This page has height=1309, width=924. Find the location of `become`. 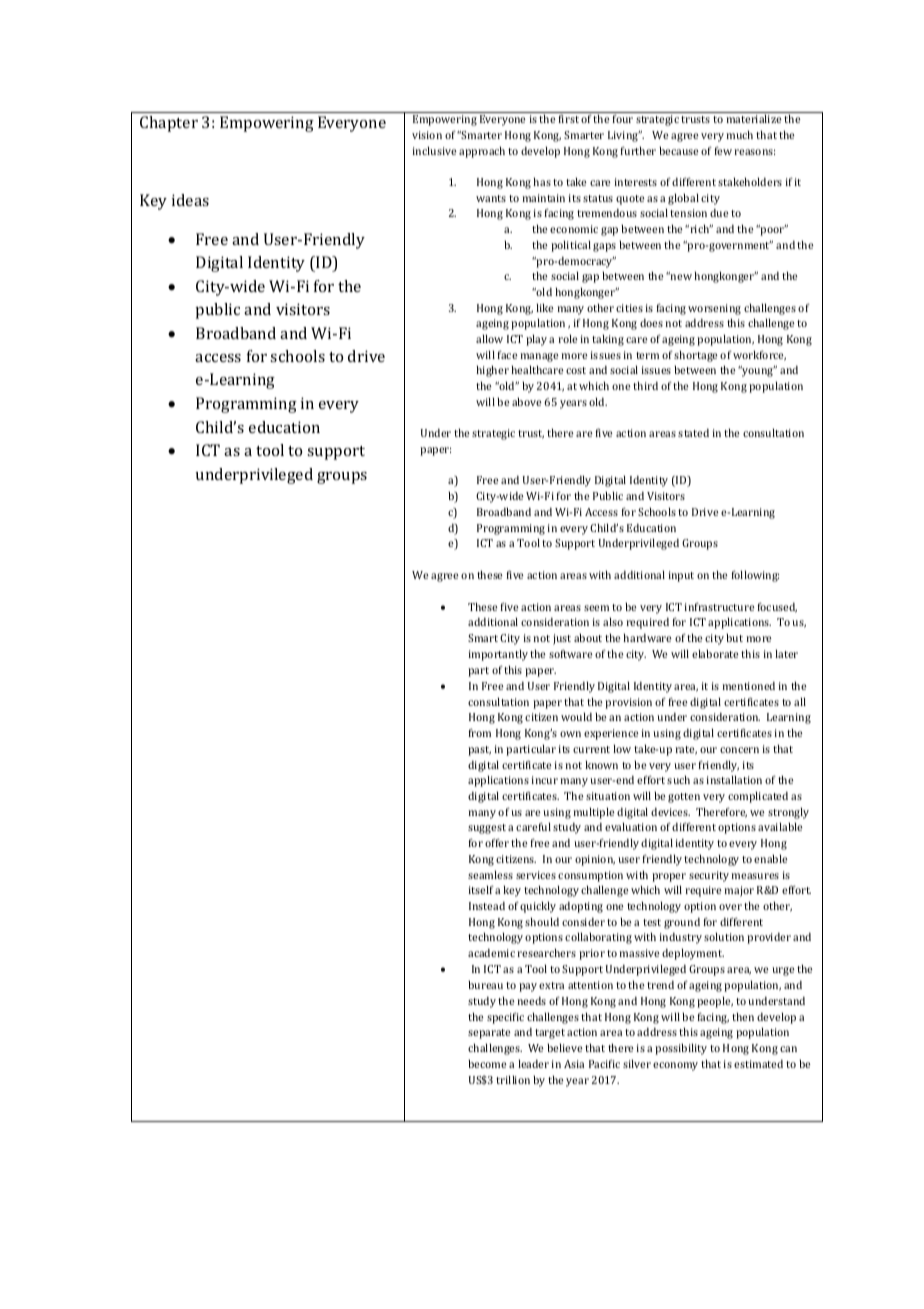

become is located at coordinates (487, 1063).
